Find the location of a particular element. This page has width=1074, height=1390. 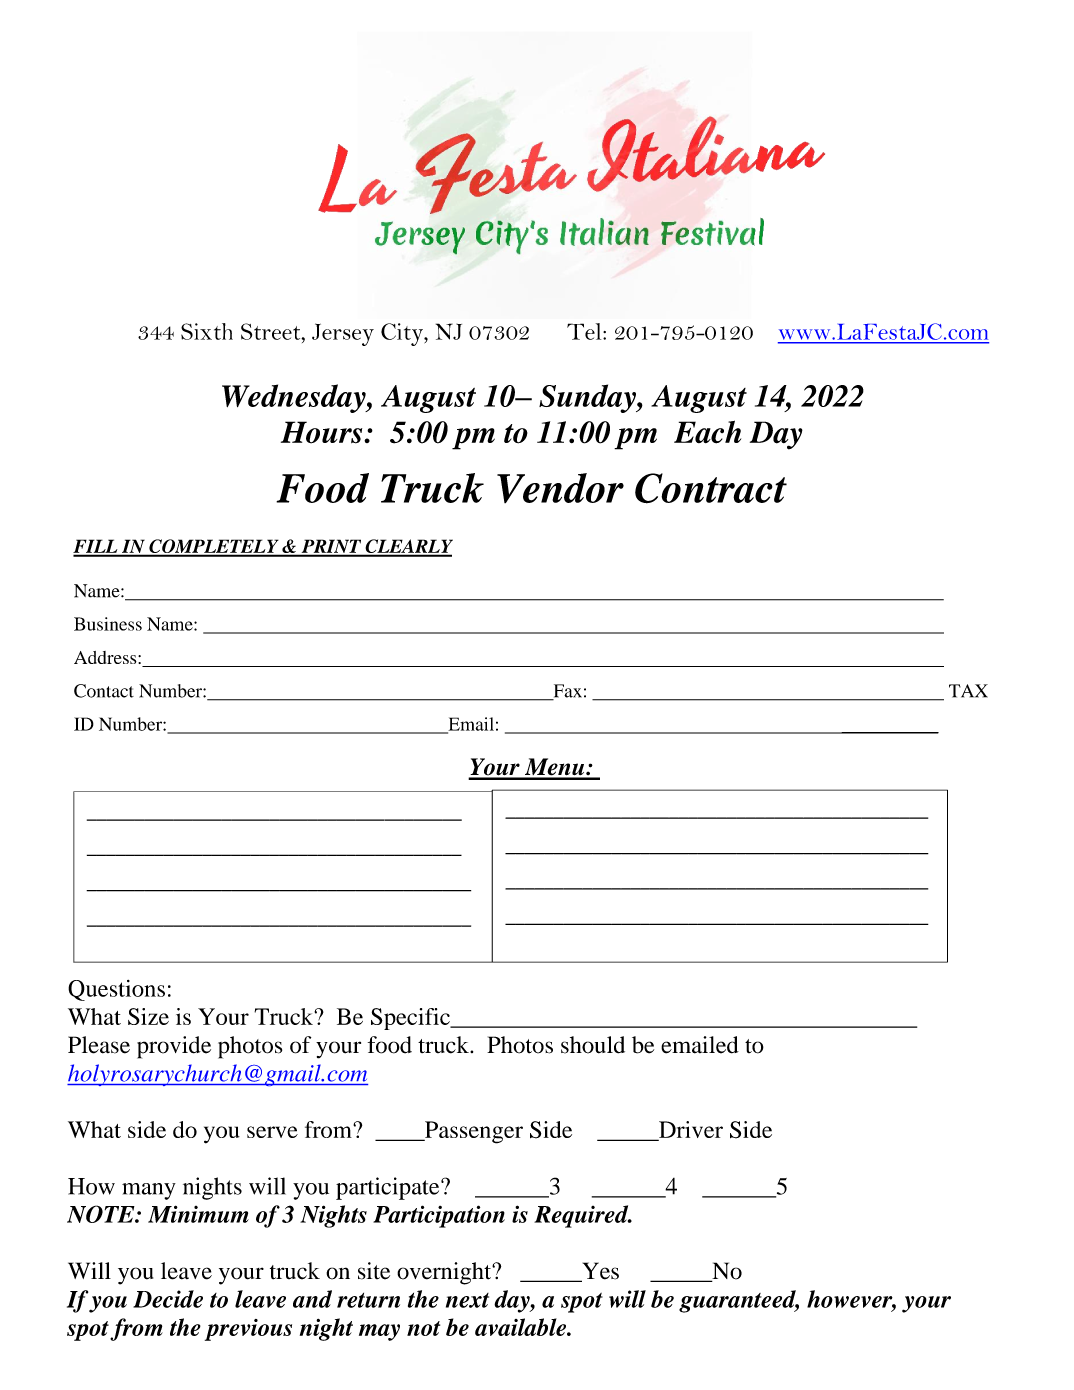

TAX is located at coordinates (968, 691).
